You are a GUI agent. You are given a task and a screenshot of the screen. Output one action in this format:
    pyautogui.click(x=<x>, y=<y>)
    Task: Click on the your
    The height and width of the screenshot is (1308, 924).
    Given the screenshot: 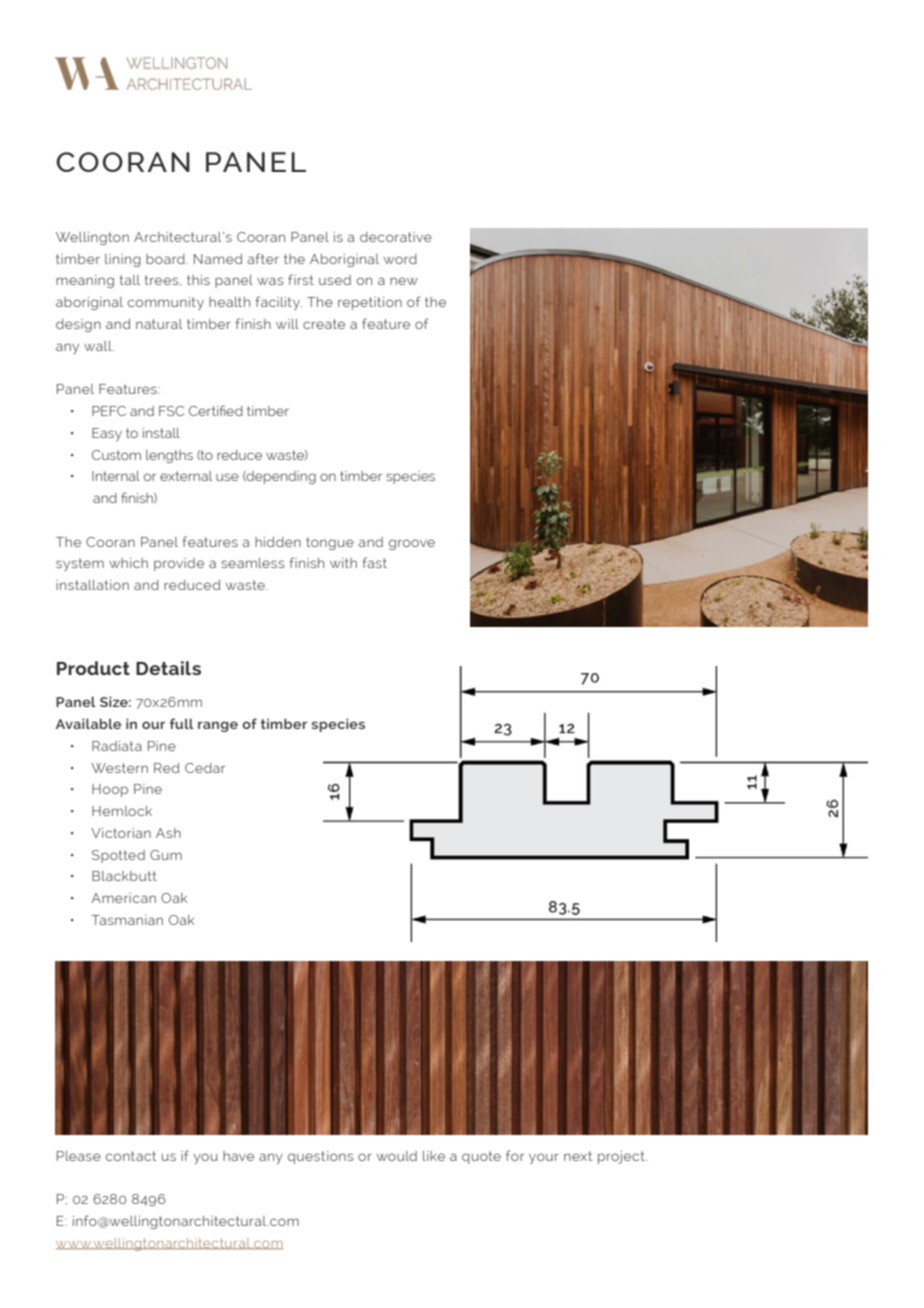 What is the action you would take?
    pyautogui.click(x=544, y=1158)
